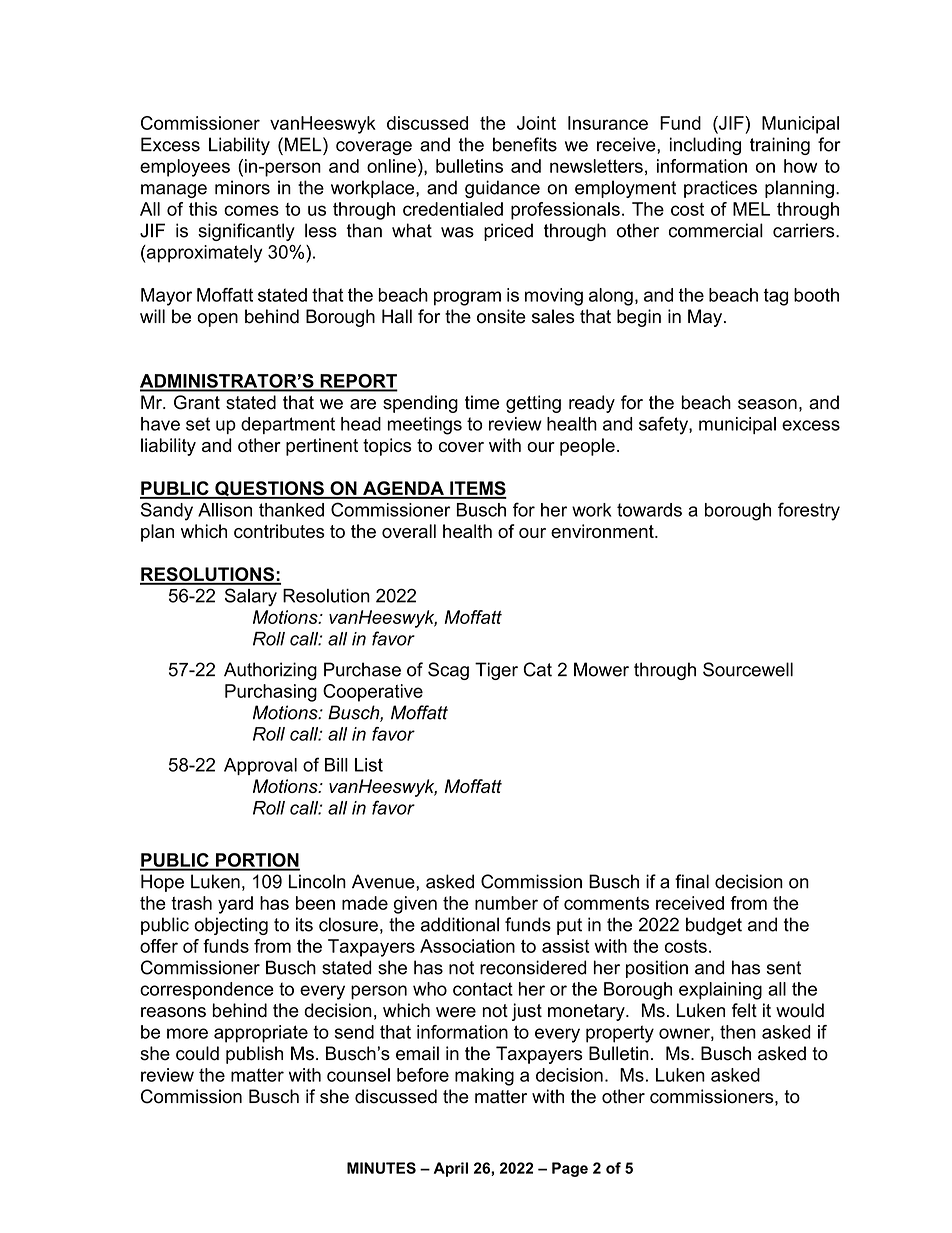 This screenshot has height=1233, width=952. What do you see at coordinates (254, 1055) in the screenshot?
I see `publish` at bounding box center [254, 1055].
